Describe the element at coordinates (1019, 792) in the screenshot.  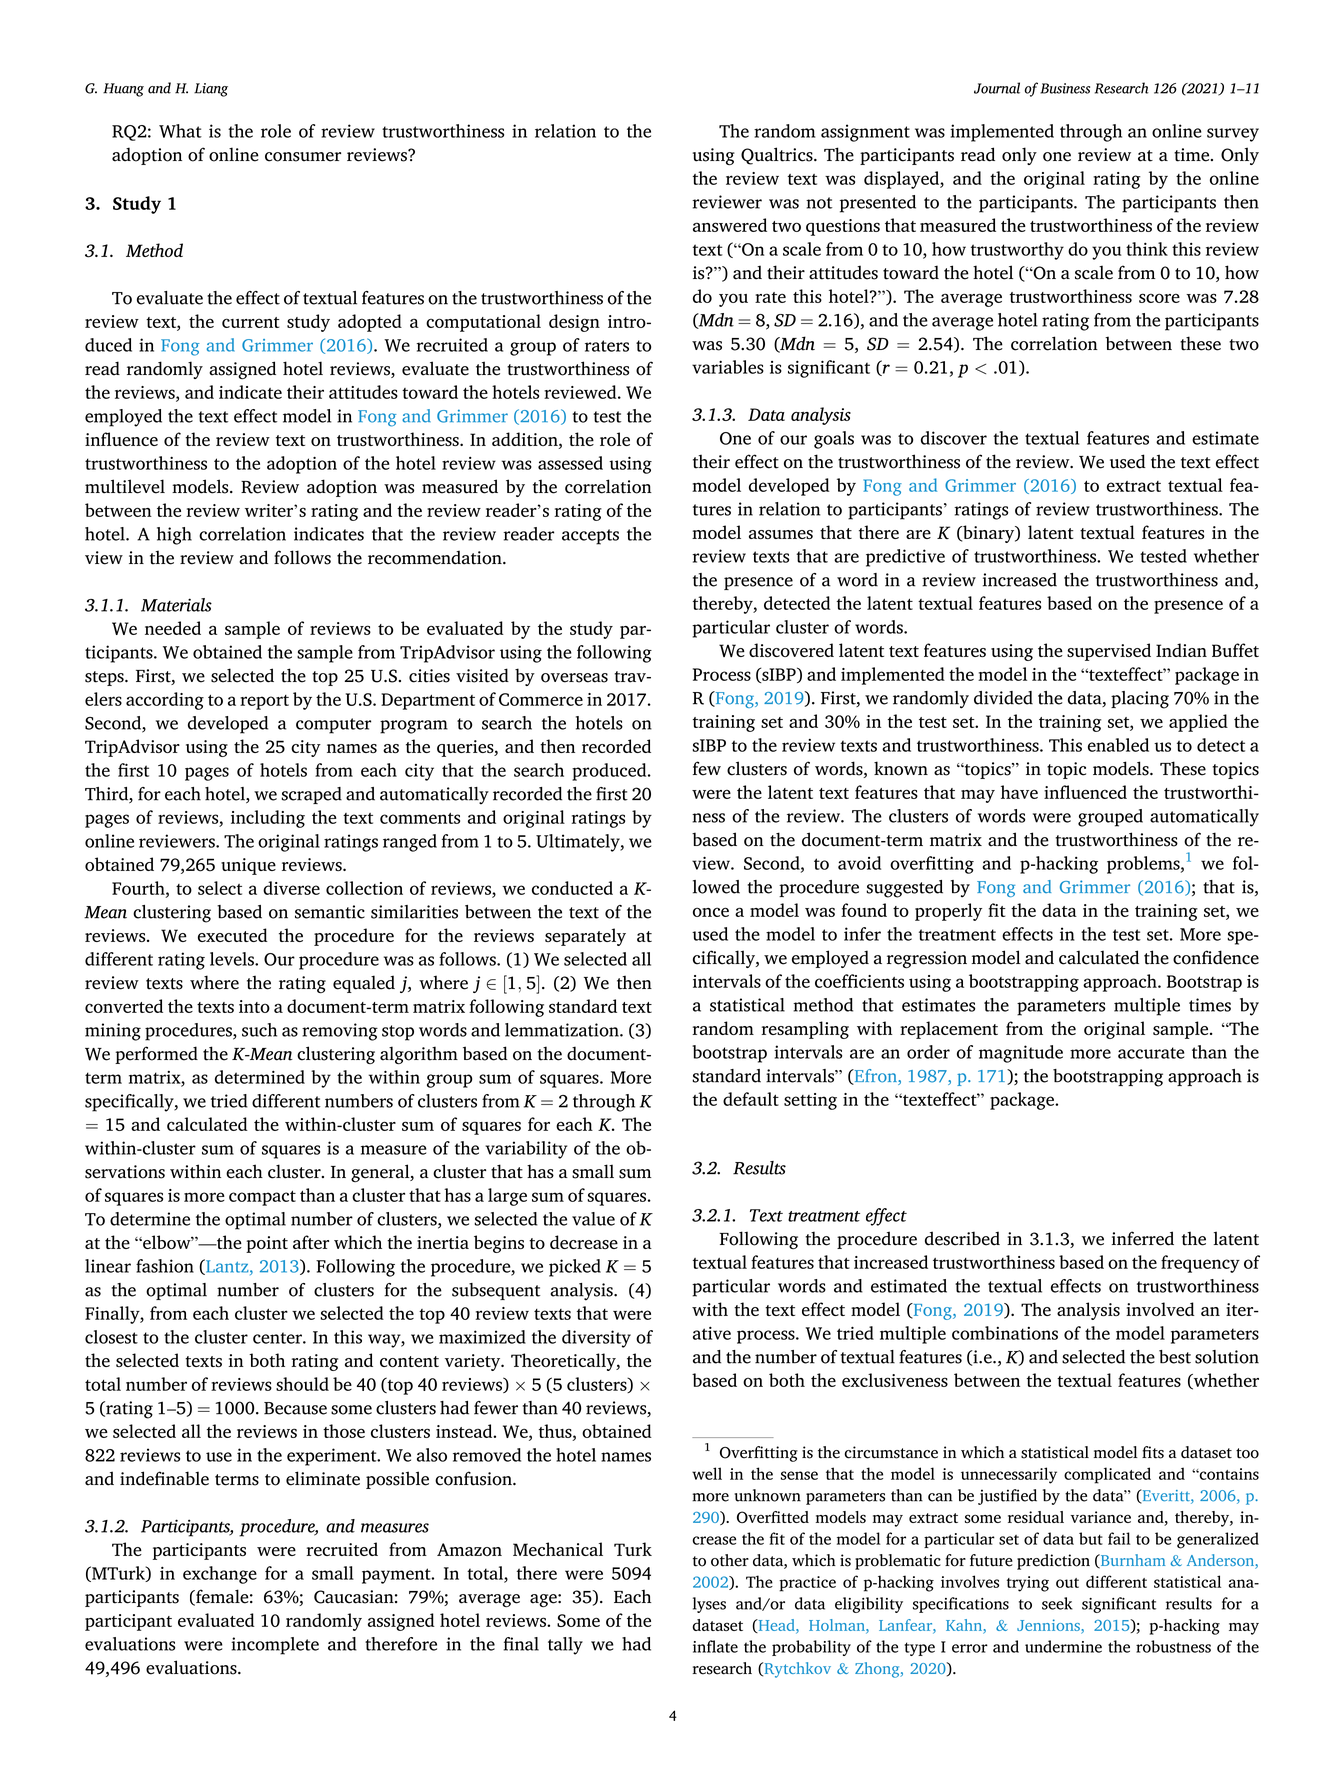
I see `have` at that location.
